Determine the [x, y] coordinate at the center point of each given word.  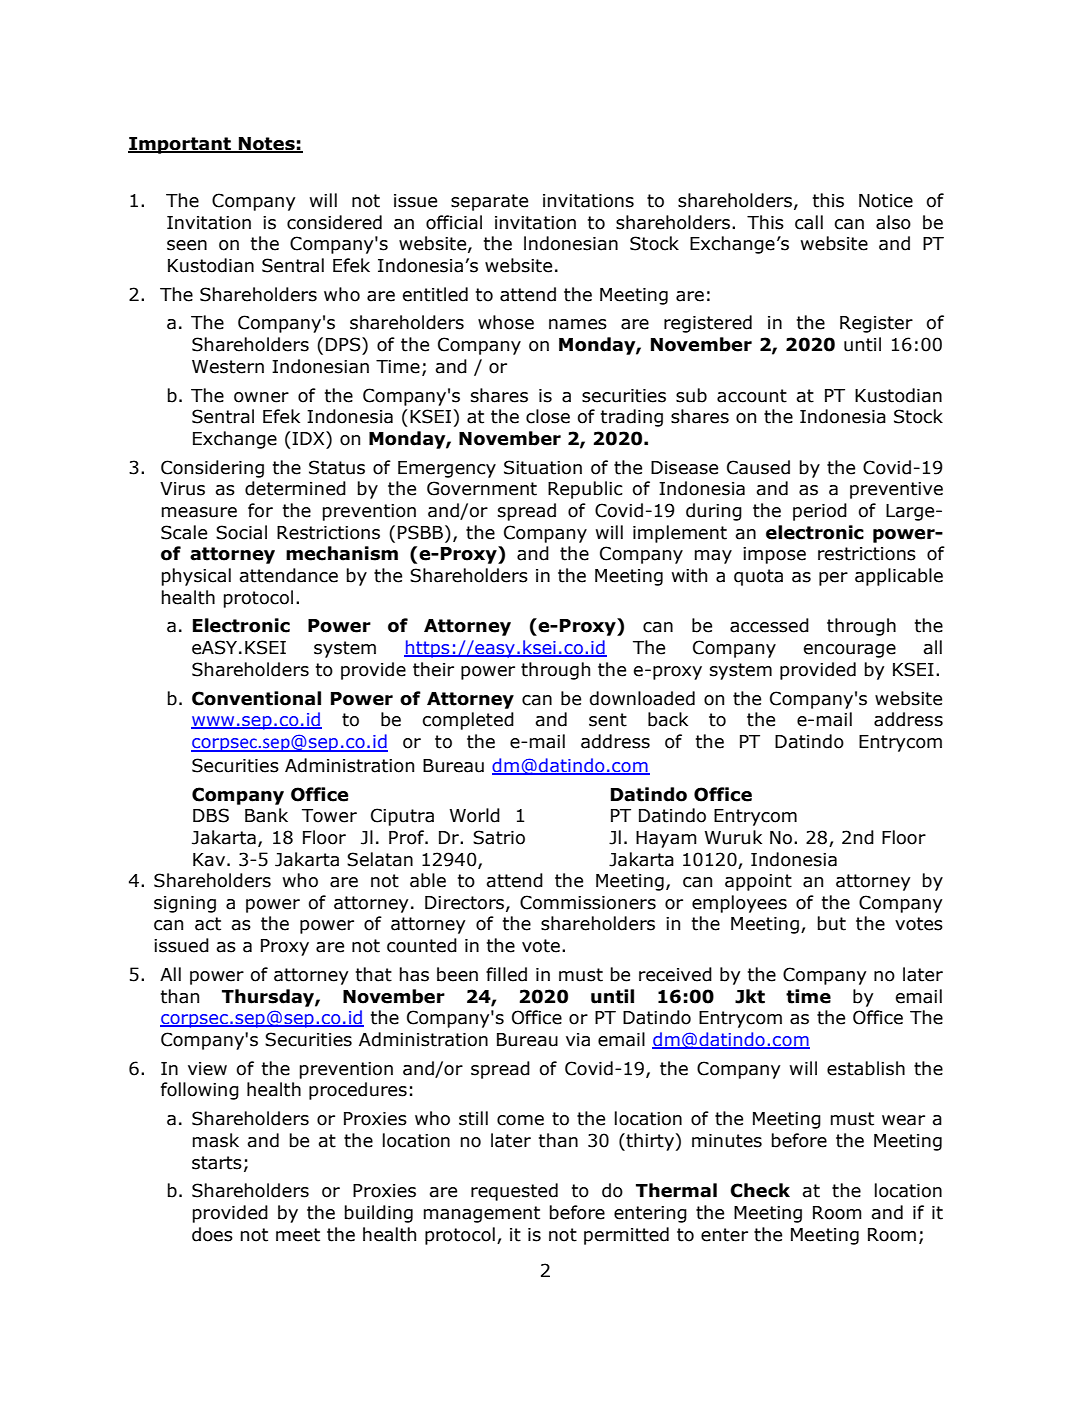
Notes [267, 144]
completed [468, 721]
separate [489, 202]
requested [514, 1192]
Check [760, 1190]
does [212, 1234]
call [809, 222]
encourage [850, 651]
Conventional [256, 698]
